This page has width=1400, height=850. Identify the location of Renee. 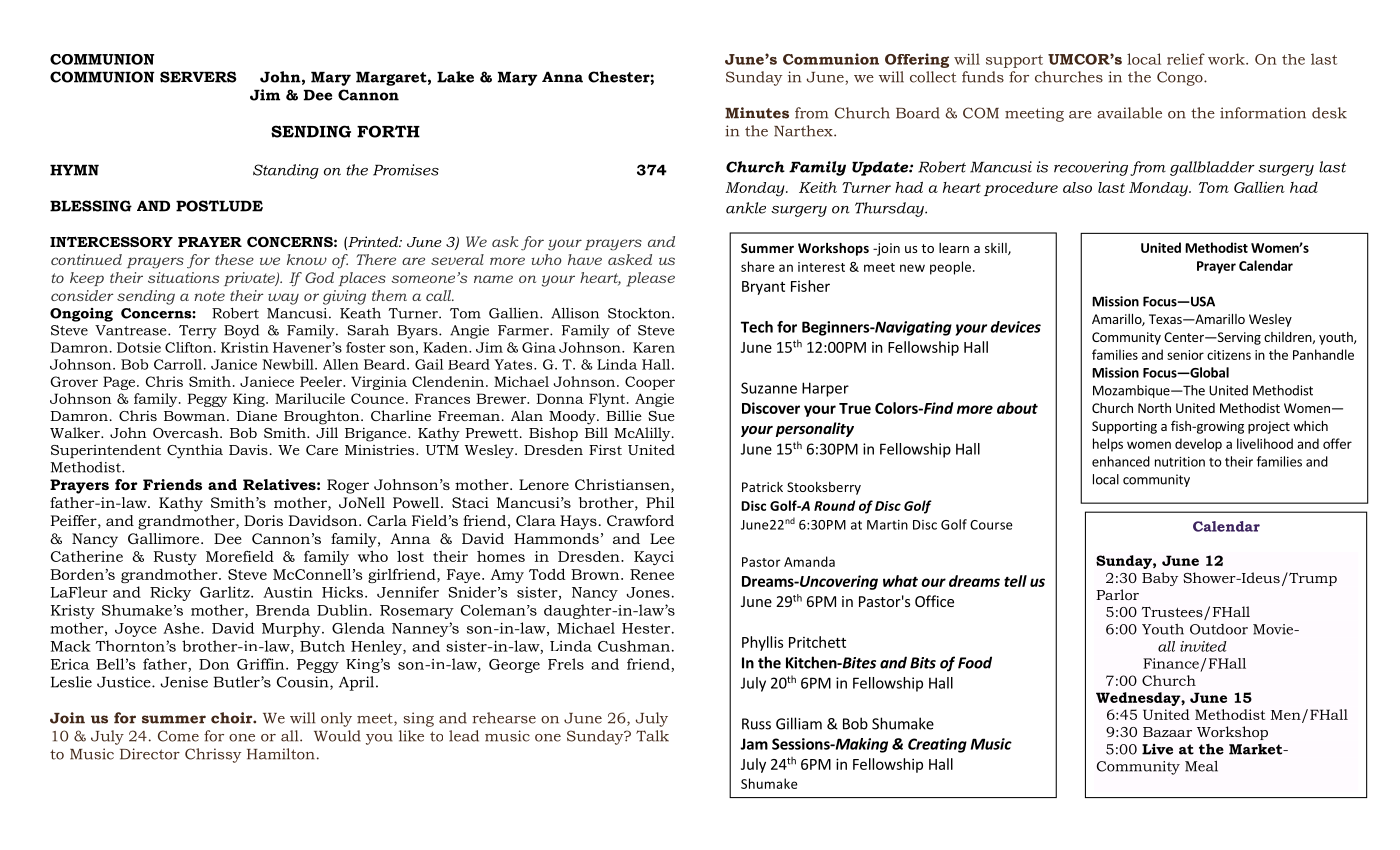
(652, 574).
